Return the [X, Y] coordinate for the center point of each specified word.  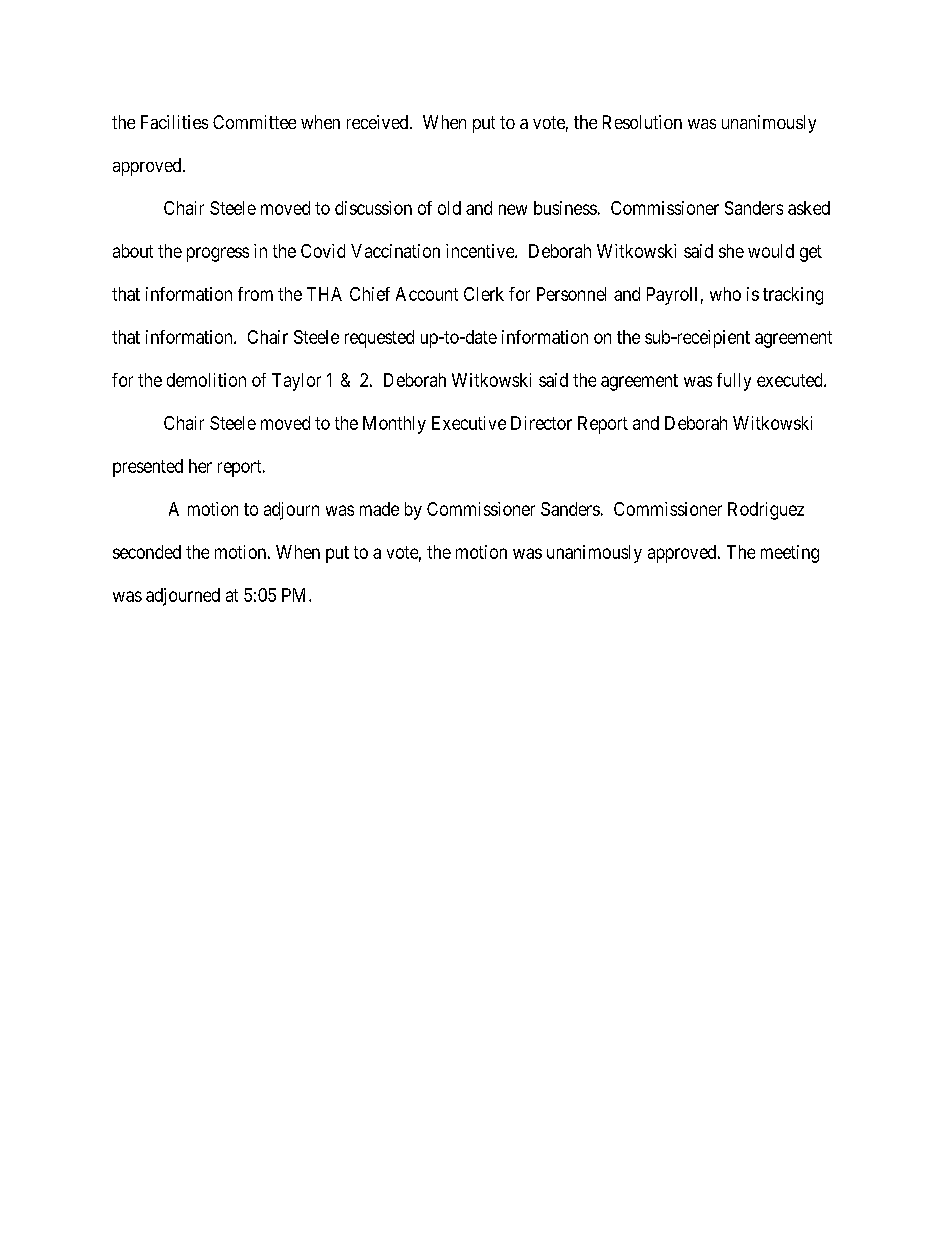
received [379, 122]
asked [809, 208]
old [449, 208]
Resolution [642, 122]
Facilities [174, 122]
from [255, 294]
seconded [147, 552]
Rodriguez [766, 511]
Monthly [394, 425]
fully [734, 382]
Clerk [484, 294]
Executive [469, 423]
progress [218, 254]
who [725, 294]
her [200, 466]
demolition [206, 380]
